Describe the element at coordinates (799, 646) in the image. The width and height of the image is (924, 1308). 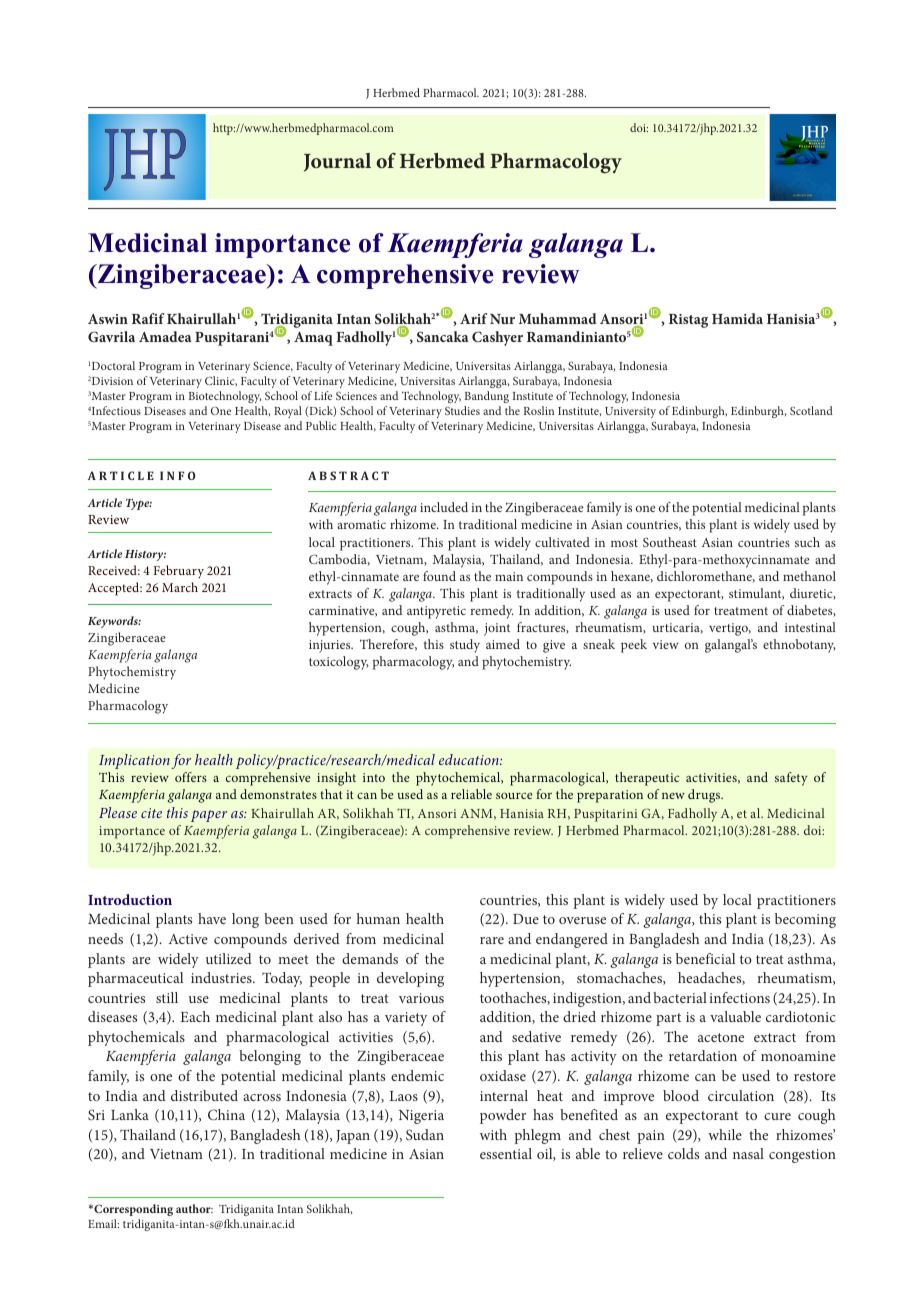
I see `ethnobotany` at that location.
